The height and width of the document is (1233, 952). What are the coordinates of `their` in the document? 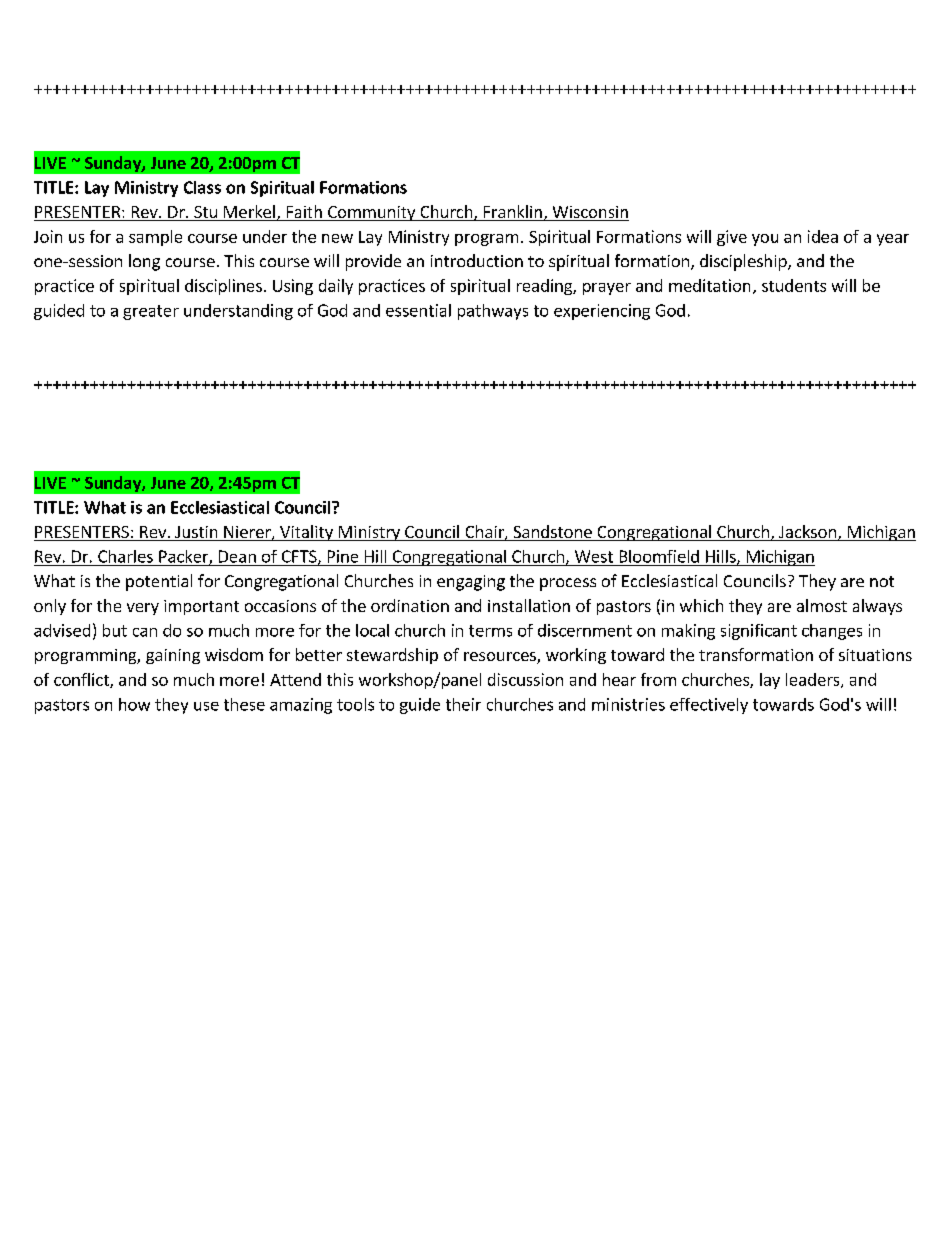 It's located at (463, 704).
